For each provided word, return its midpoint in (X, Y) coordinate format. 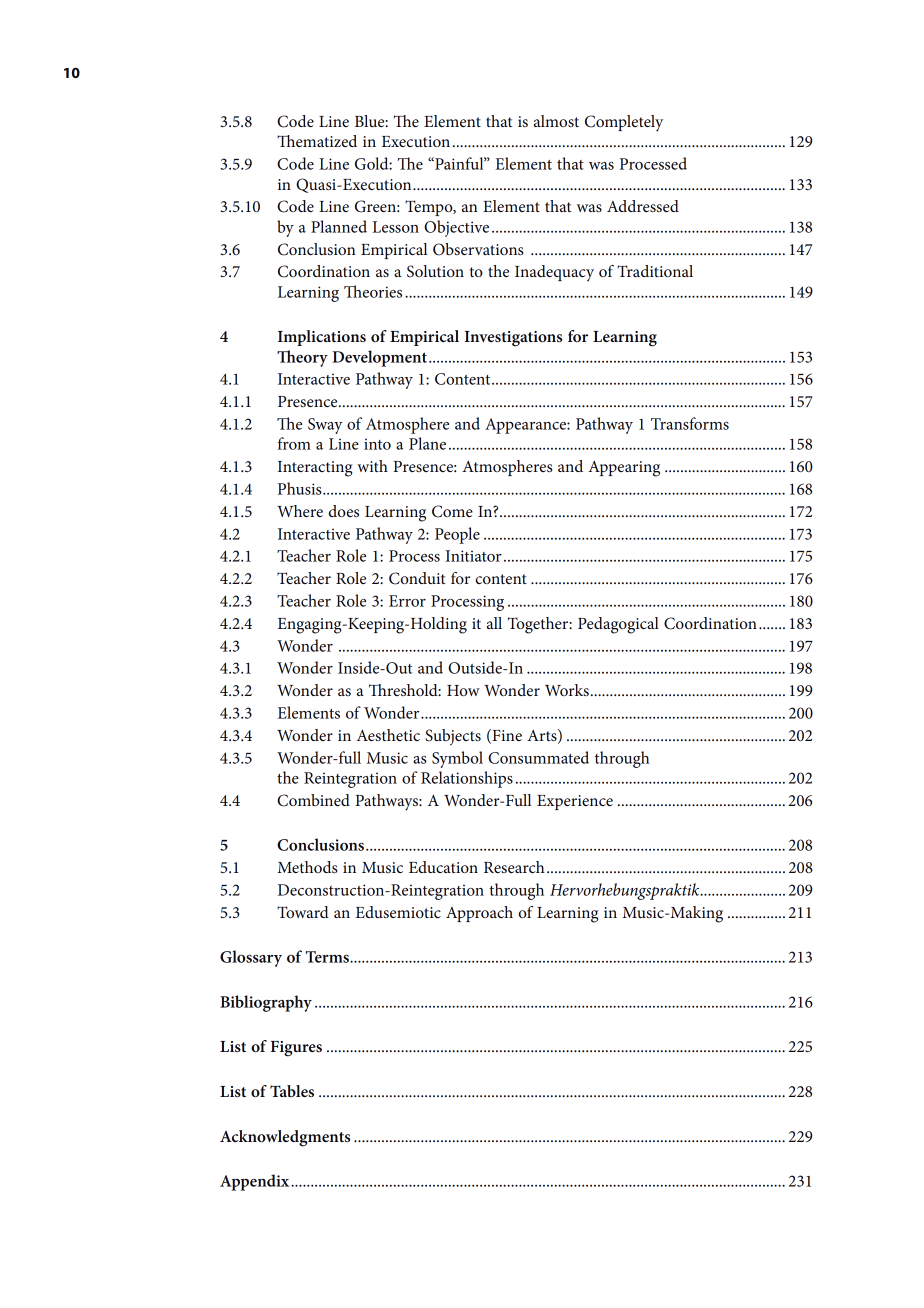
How (463, 690)
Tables (292, 1091)
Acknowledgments (285, 1138)
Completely (624, 123)
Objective (456, 228)
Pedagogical (618, 625)
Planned (339, 226)
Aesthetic (388, 735)
